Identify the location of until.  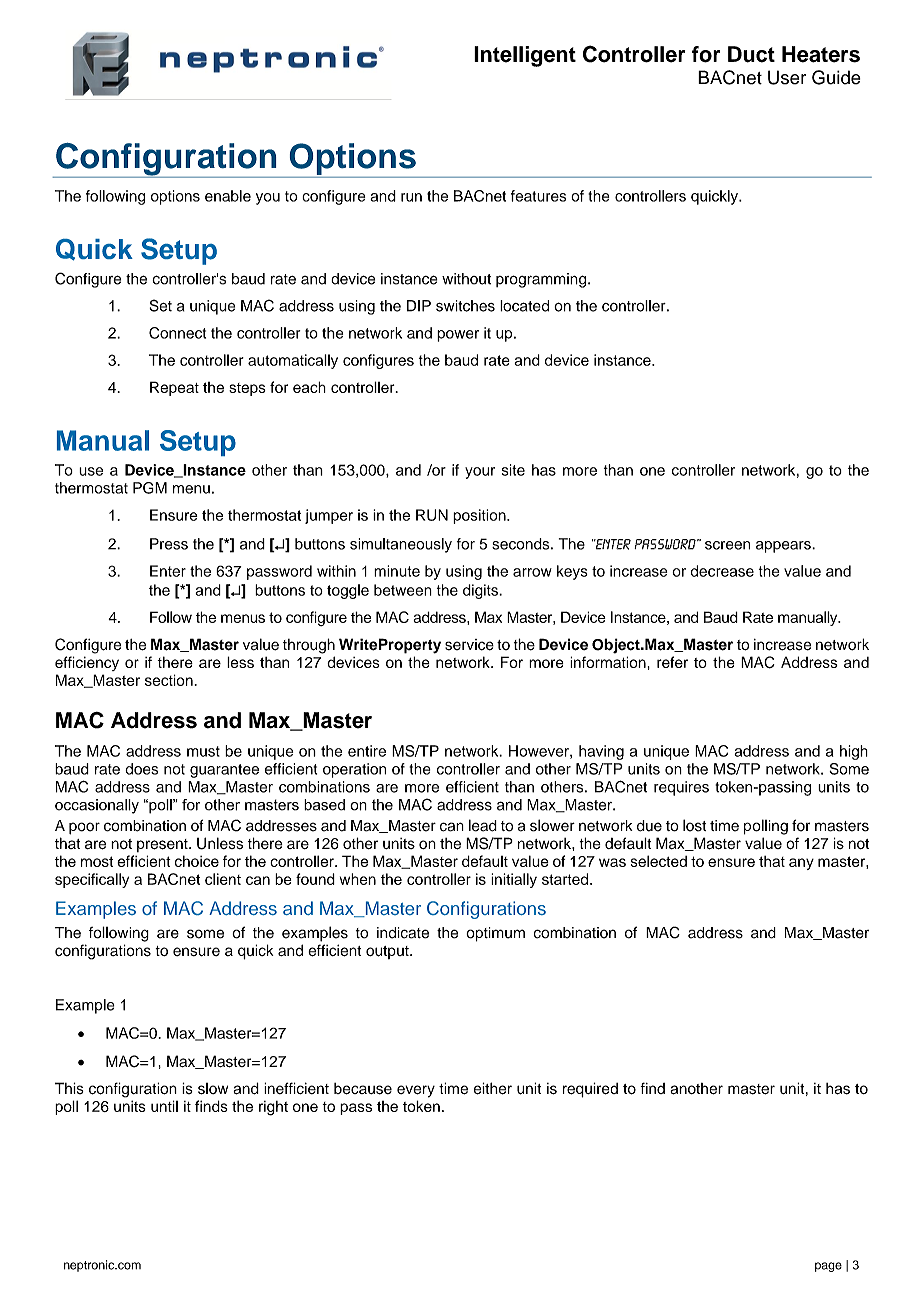
(164, 1106).
